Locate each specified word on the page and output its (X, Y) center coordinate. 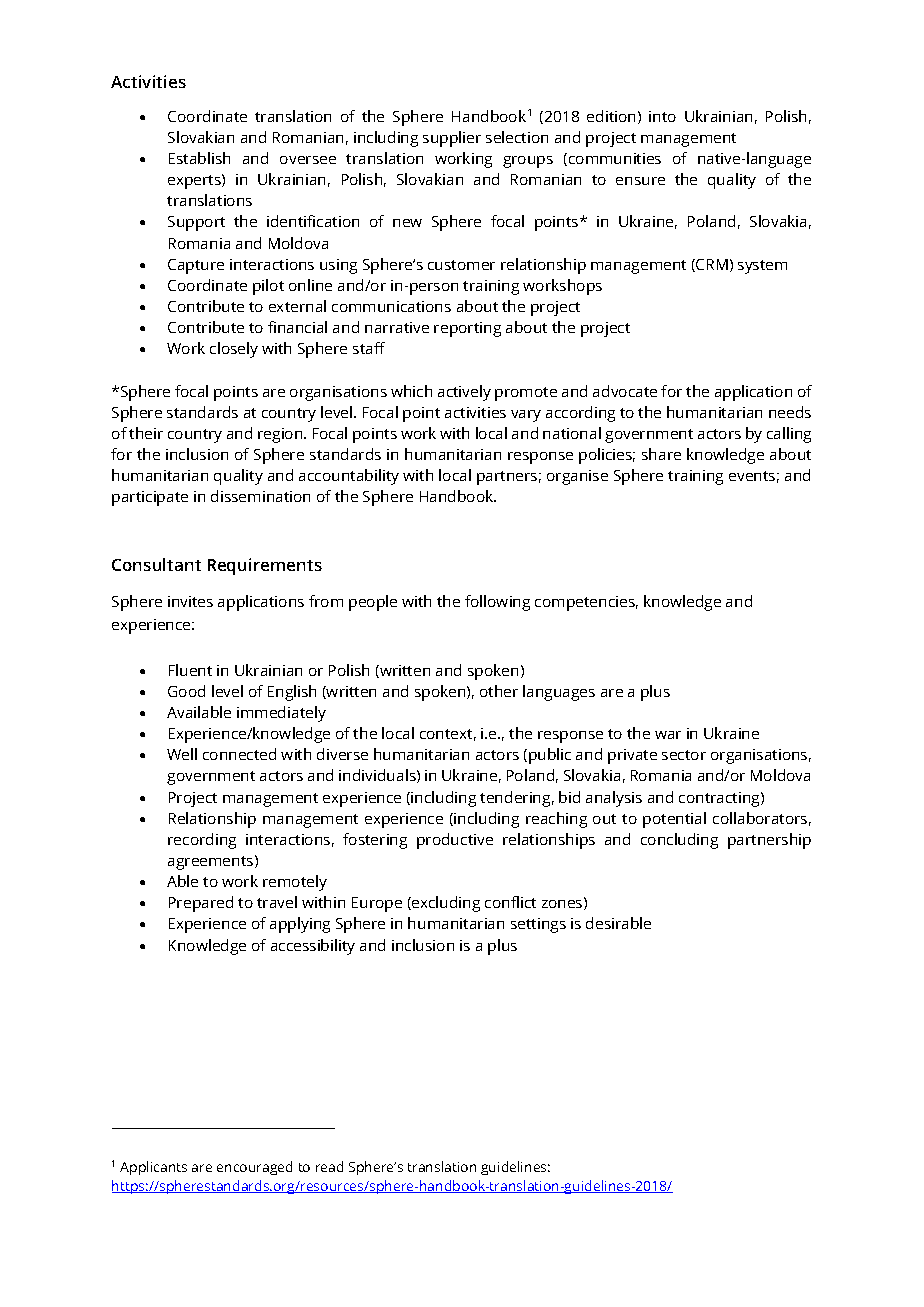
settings (538, 925)
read (329, 1166)
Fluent (190, 670)
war (668, 735)
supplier (452, 139)
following (497, 603)
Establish (199, 158)
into (662, 116)
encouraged (254, 1168)
